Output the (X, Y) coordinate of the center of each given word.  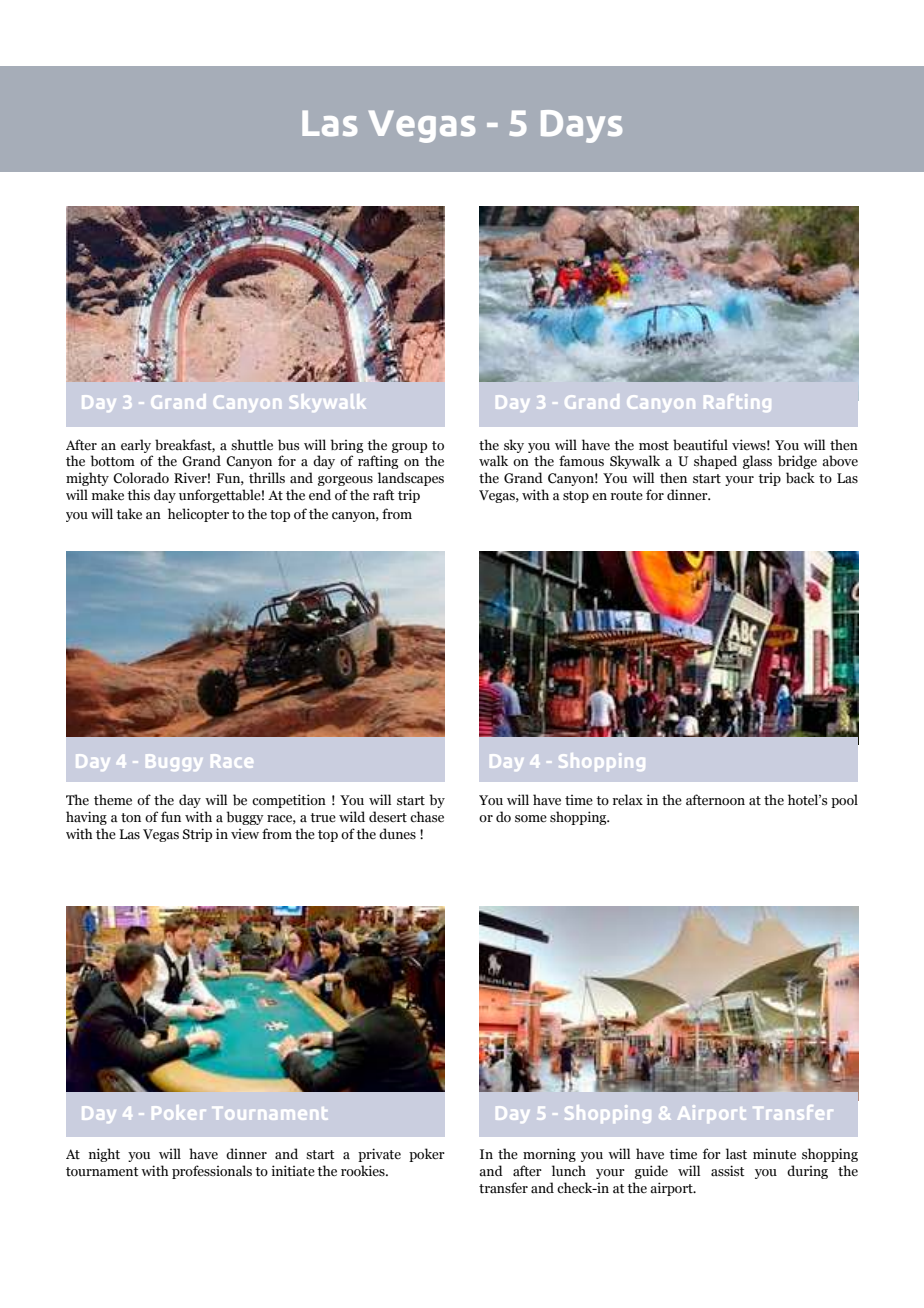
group (409, 448)
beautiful (700, 445)
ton (131, 818)
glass (757, 462)
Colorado (141, 478)
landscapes (411, 479)
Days (581, 126)
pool (844, 801)
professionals (212, 1172)
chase (427, 817)
